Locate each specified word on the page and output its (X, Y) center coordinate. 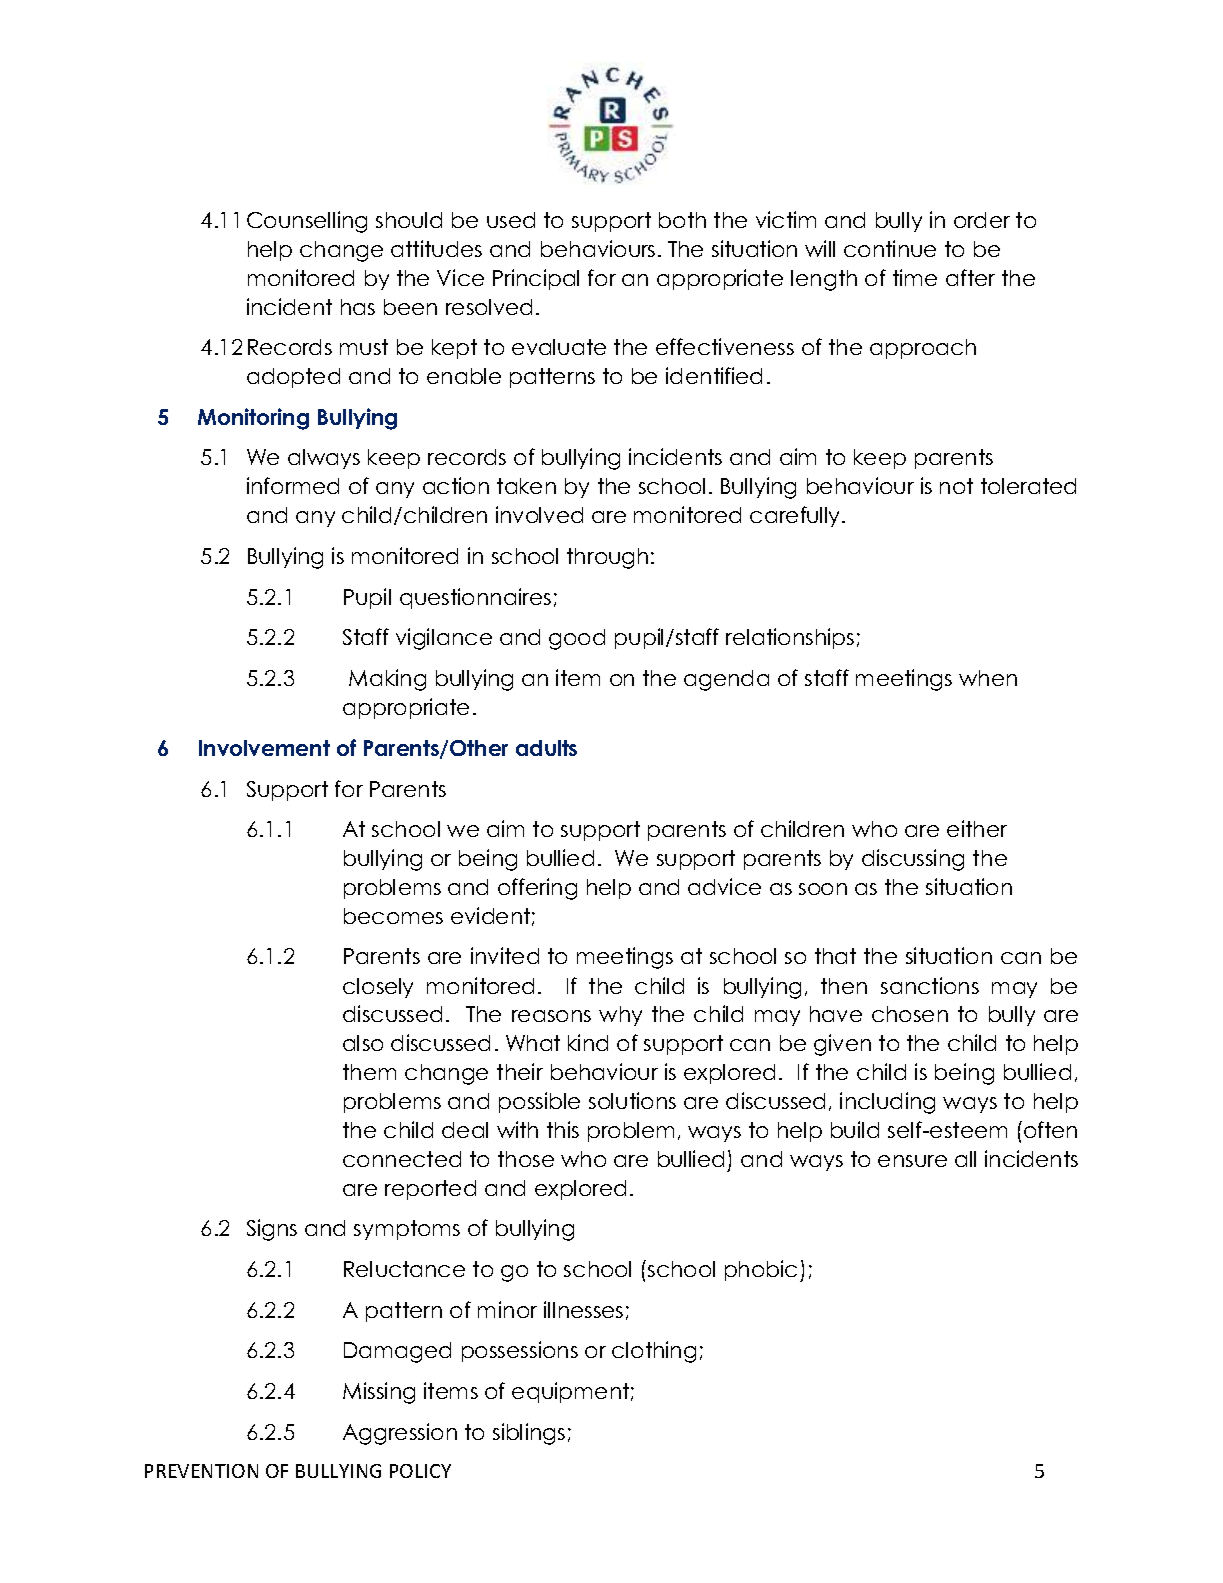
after (970, 277)
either (977, 828)
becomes (393, 916)
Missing (379, 1393)
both (682, 220)
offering (537, 889)
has (358, 307)
